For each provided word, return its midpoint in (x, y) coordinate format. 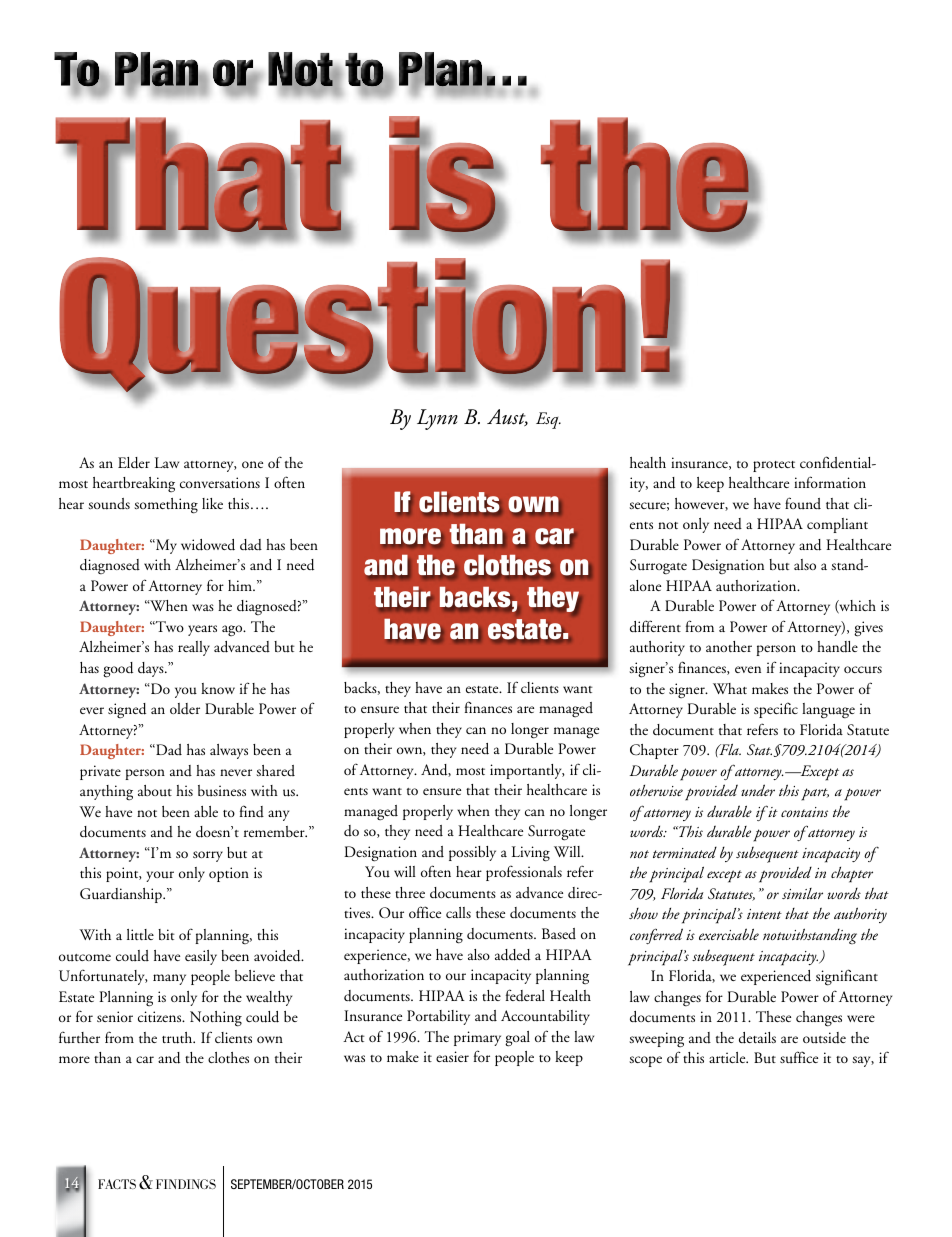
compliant (837, 525)
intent (764, 914)
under (758, 790)
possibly (472, 853)
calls (458, 912)
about (155, 790)
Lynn (437, 419)
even (748, 669)
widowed (208, 545)
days (152, 669)
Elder (134, 463)
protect (774, 466)
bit (166, 934)
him (241, 585)
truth (178, 1038)
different (655, 626)
